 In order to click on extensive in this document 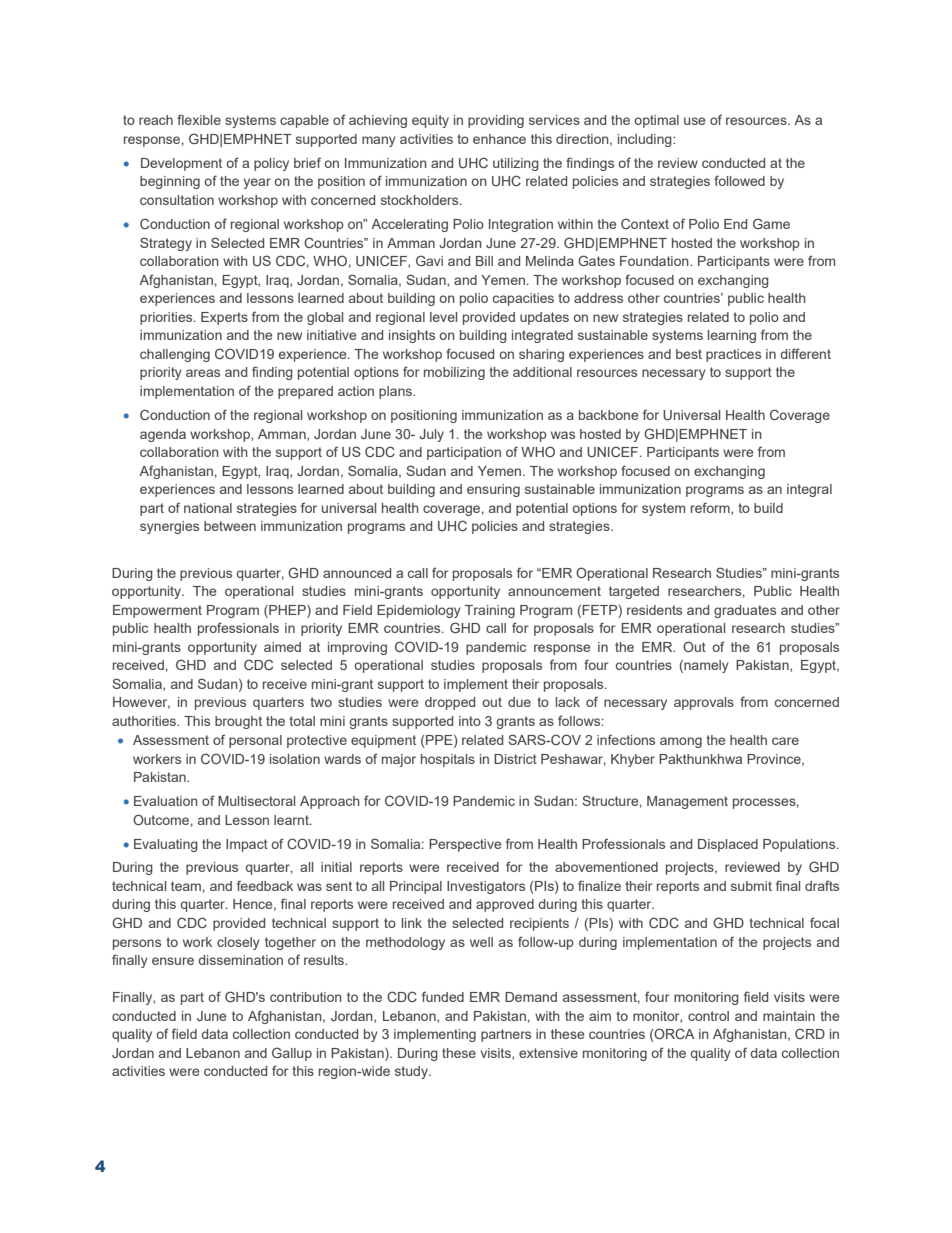, I will do `click(548, 1053)`.
